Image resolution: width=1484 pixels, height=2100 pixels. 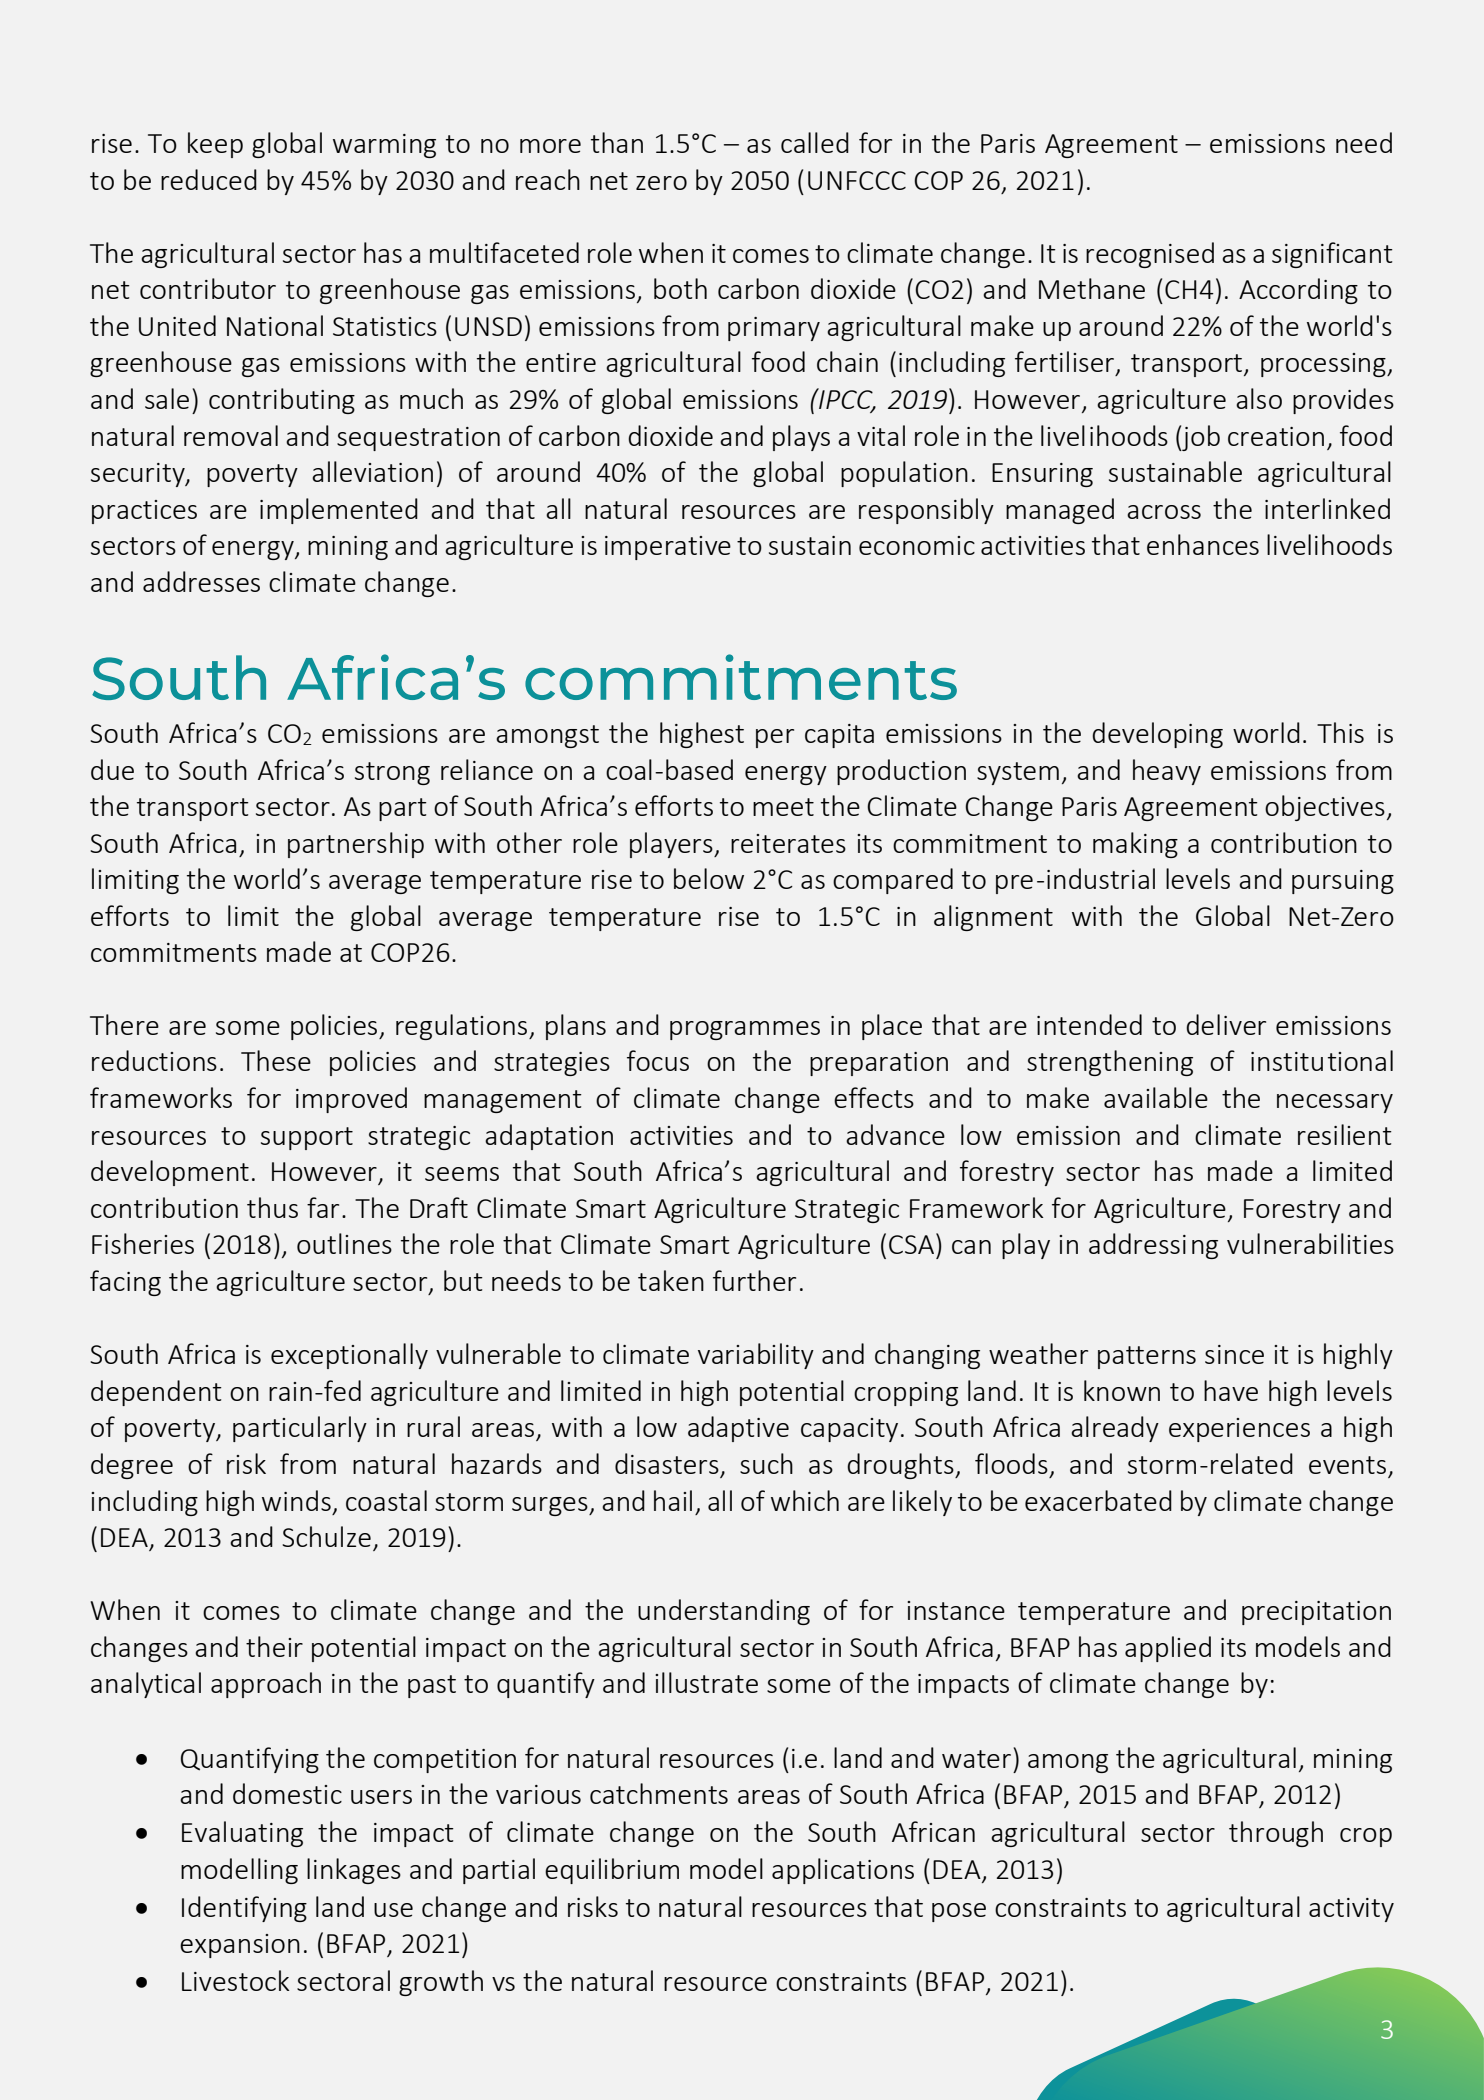 What do you see at coordinates (815, 142) in the page?
I see `called` at bounding box center [815, 142].
